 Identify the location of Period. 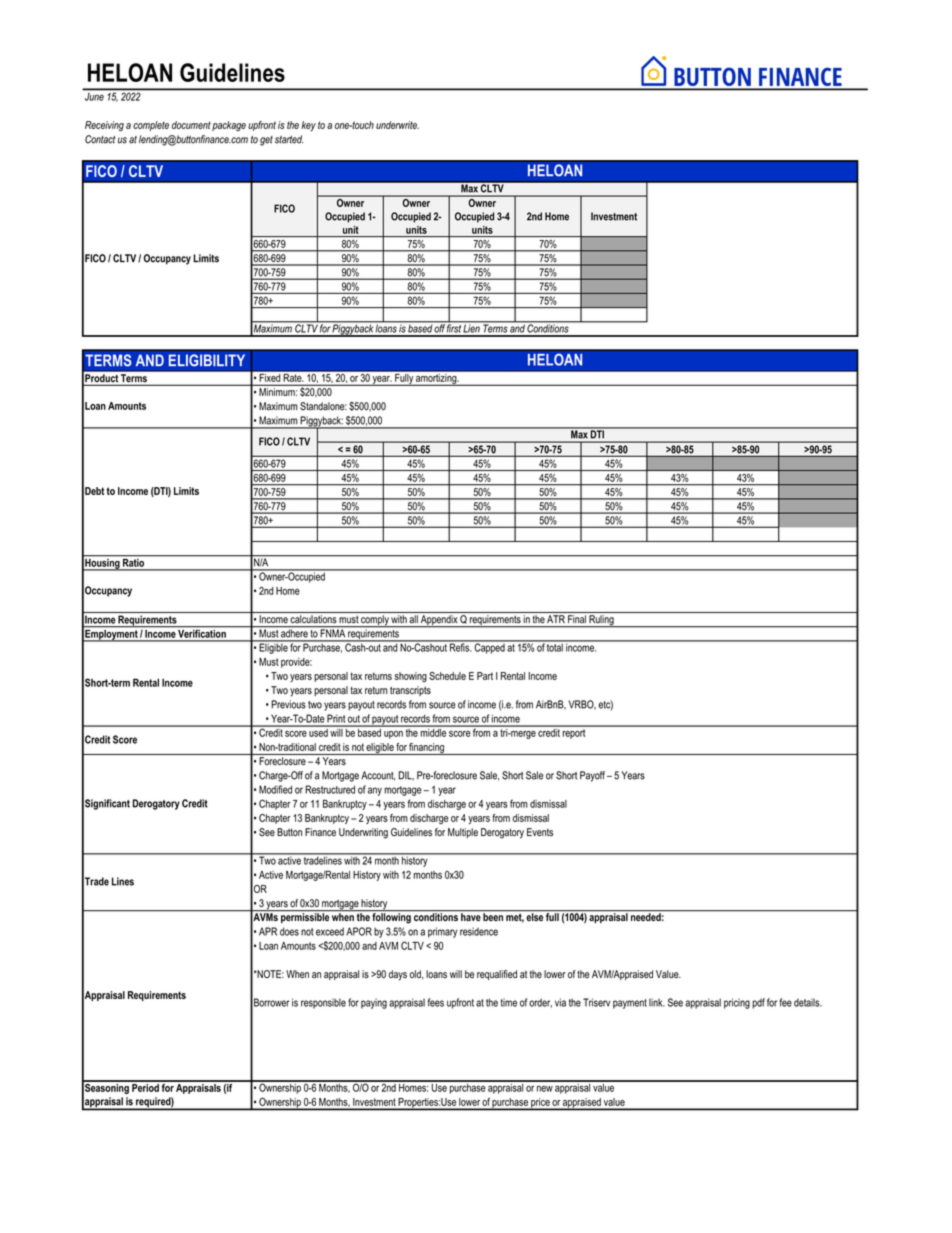
(145, 1086).
